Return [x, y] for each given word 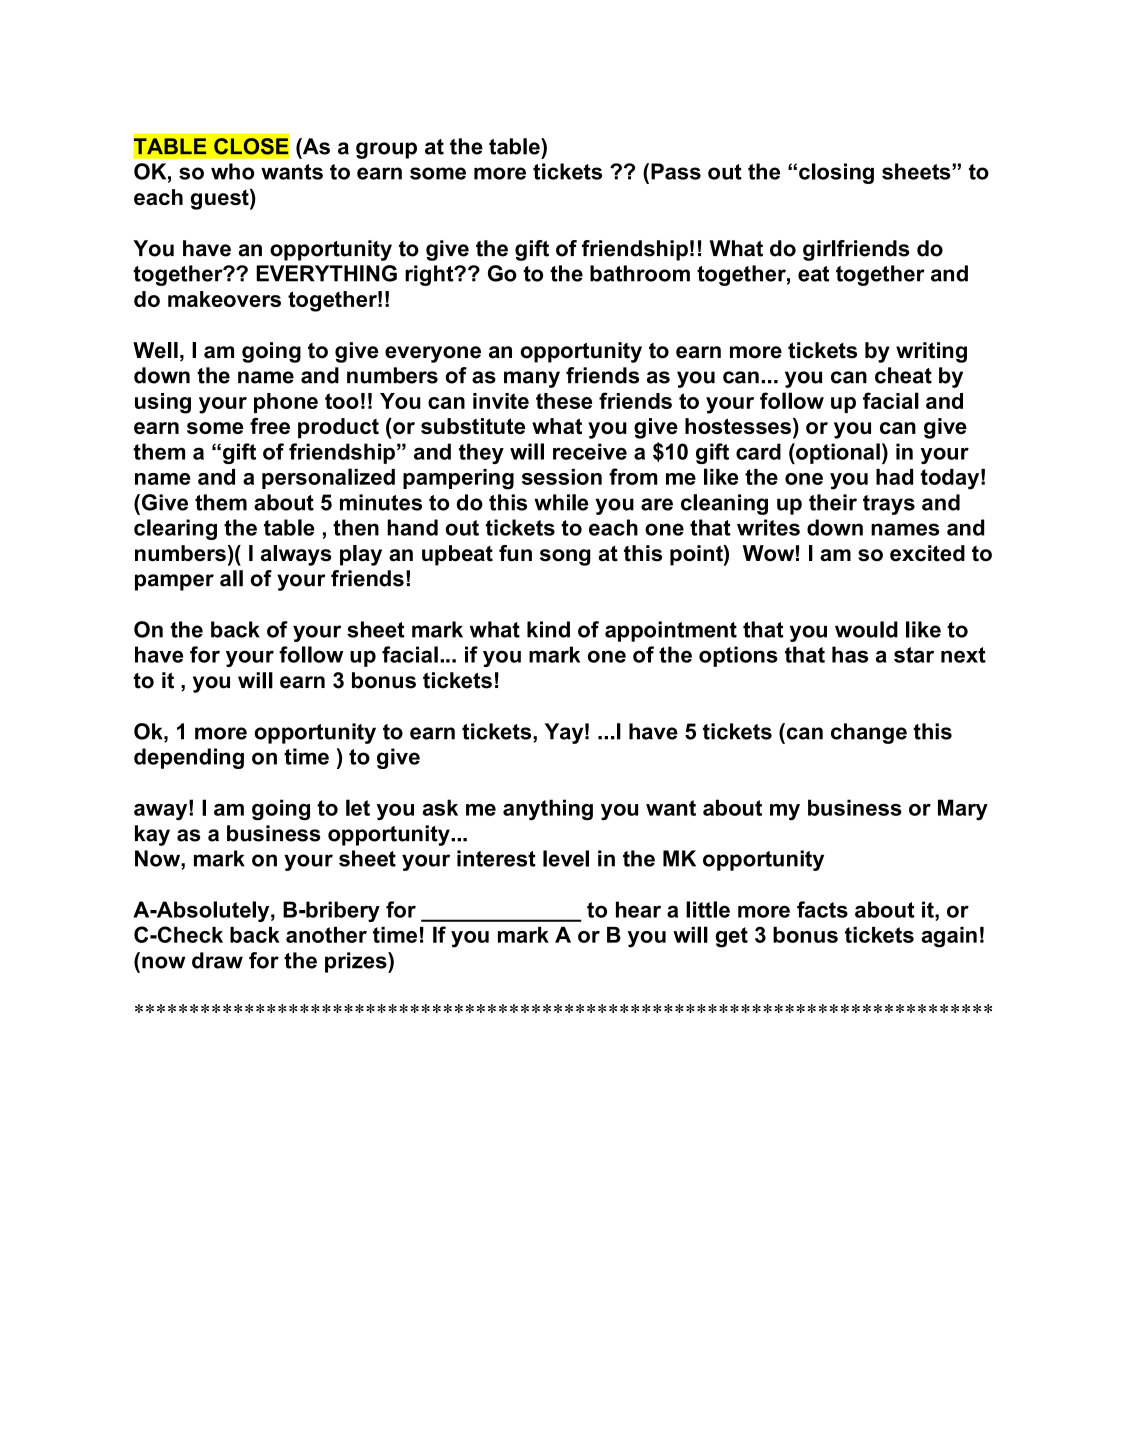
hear [638, 909]
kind [548, 629]
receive [590, 451]
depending [189, 758]
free [270, 426]
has [850, 654]
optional [837, 453]
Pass [676, 171]
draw [217, 960]
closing [836, 173]
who [233, 171]
